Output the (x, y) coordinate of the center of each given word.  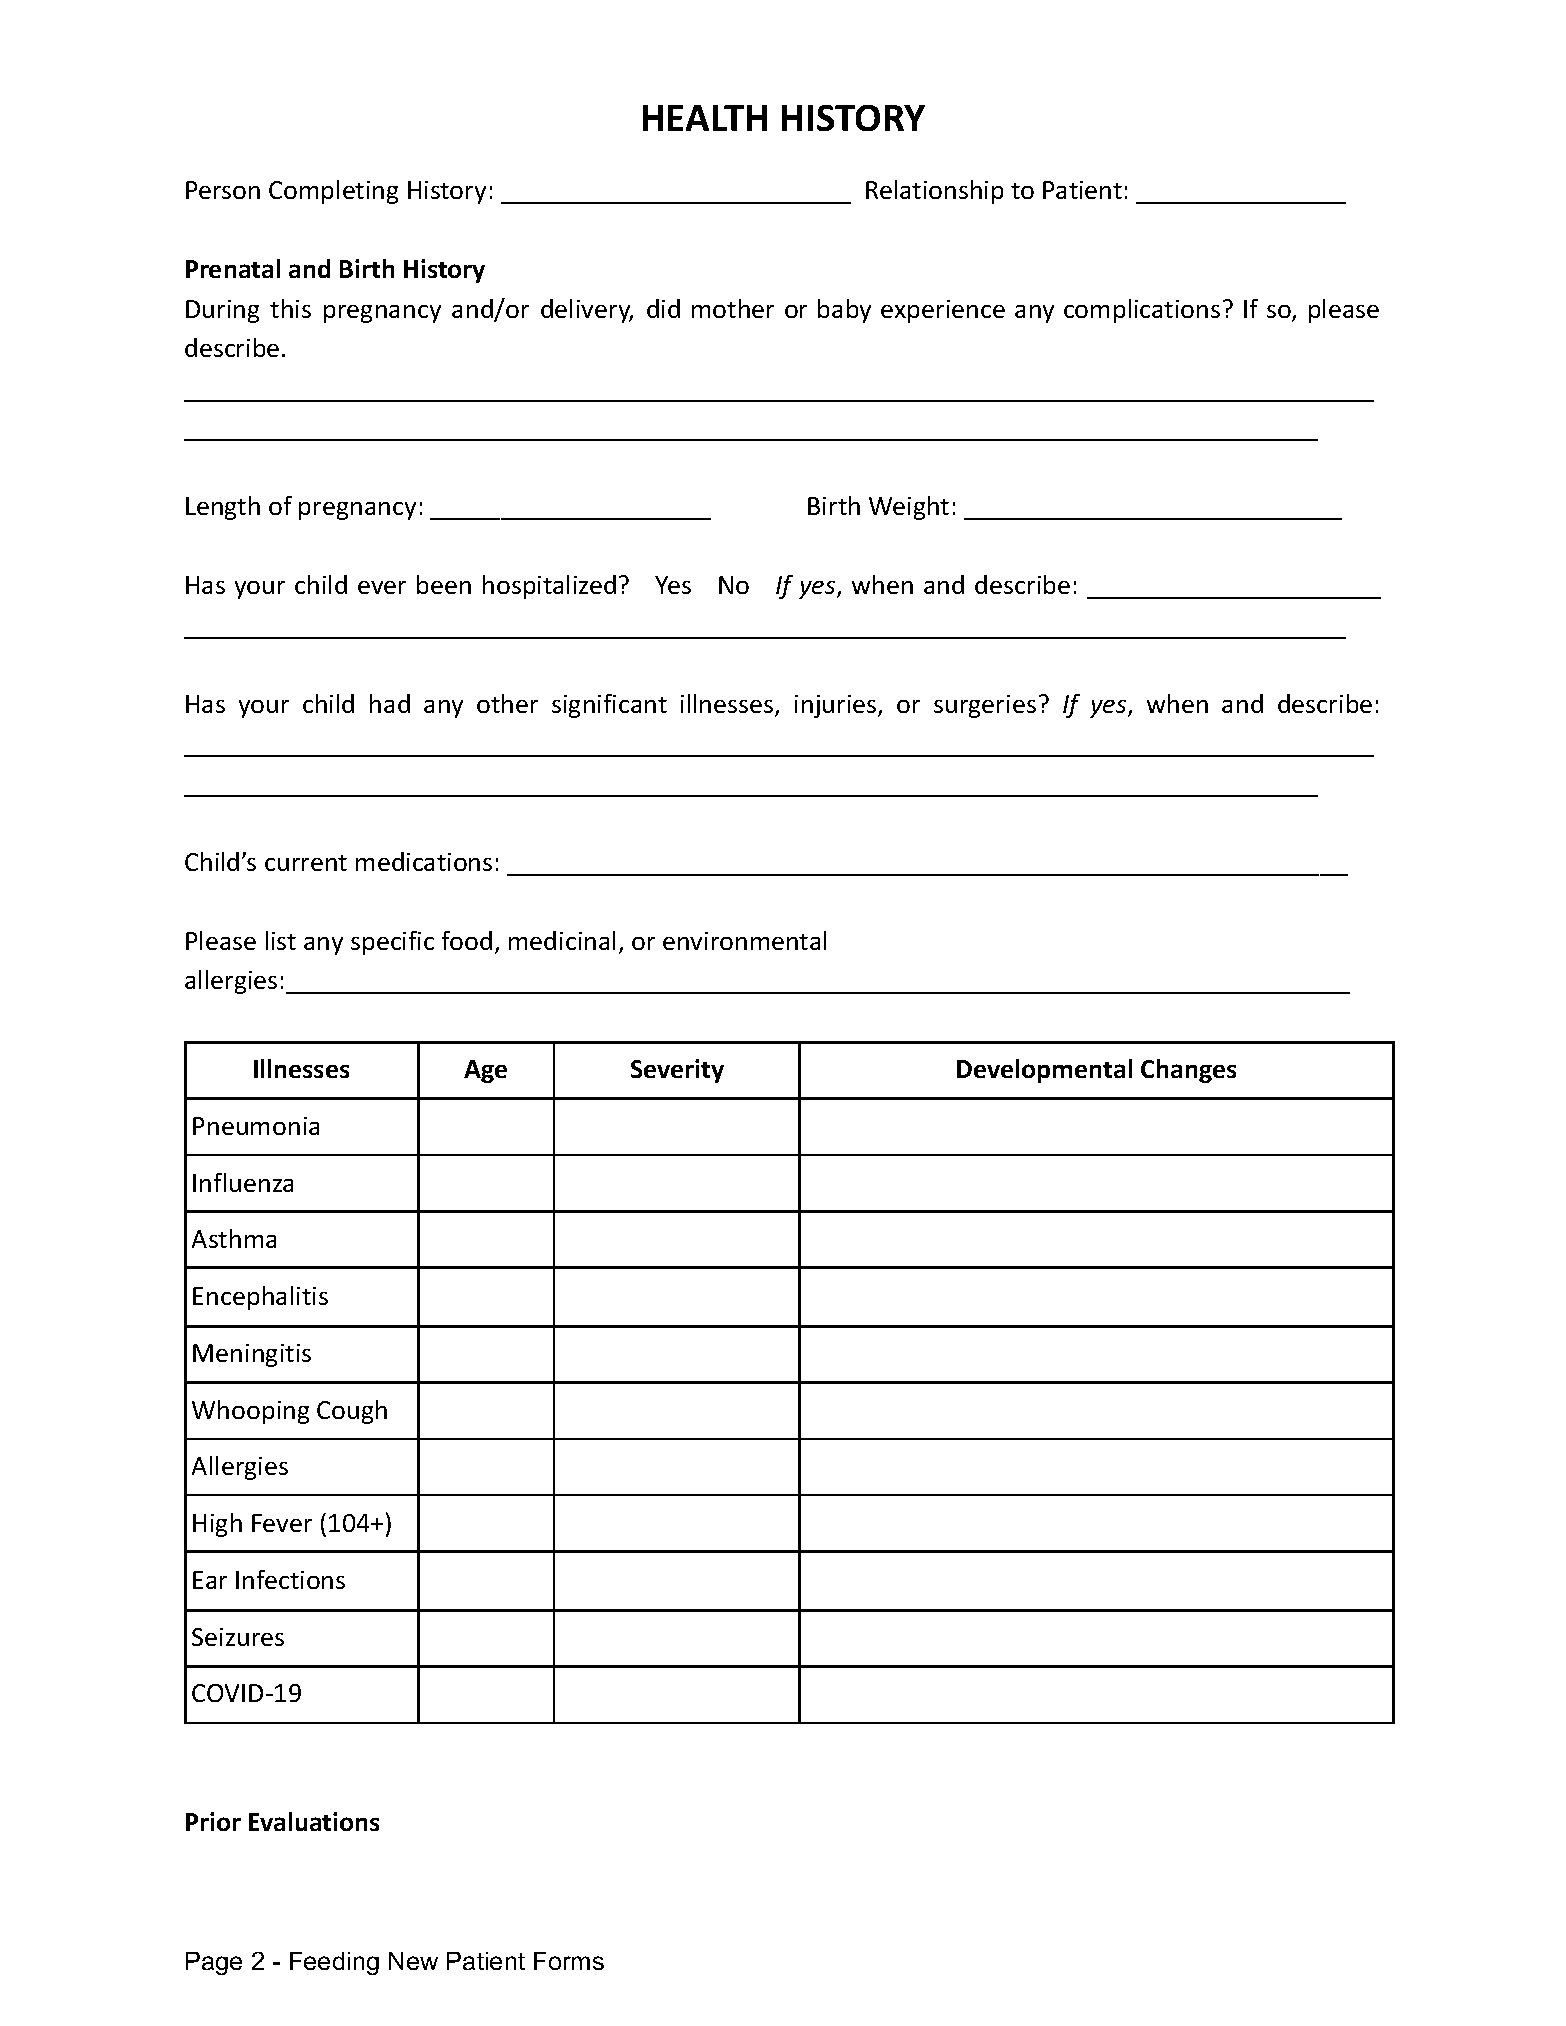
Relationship (934, 192)
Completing (333, 192)
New (413, 1961)
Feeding (334, 1963)
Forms (569, 1961)
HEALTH (705, 118)
